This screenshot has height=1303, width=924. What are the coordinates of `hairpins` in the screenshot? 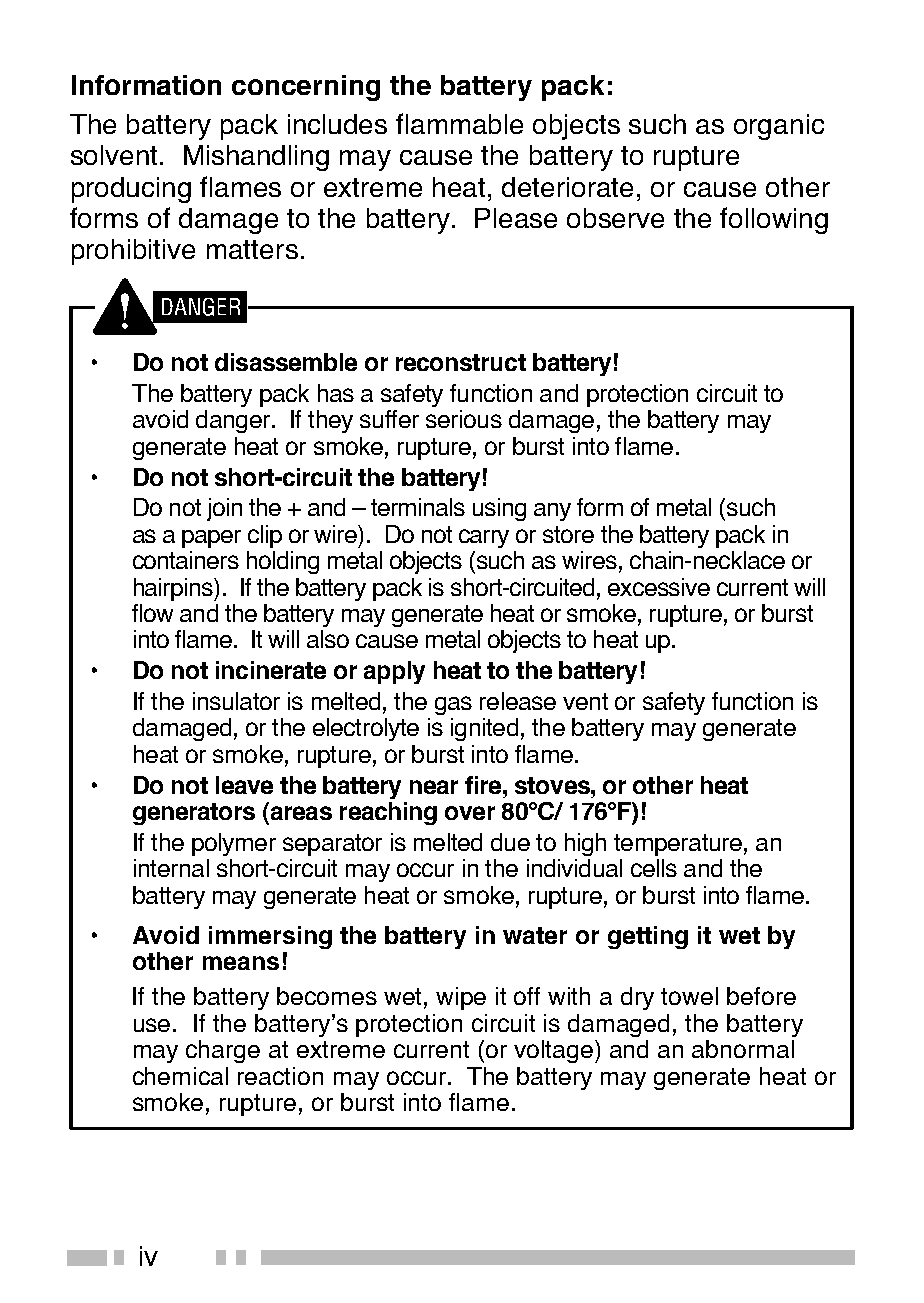 It's located at (174, 589).
